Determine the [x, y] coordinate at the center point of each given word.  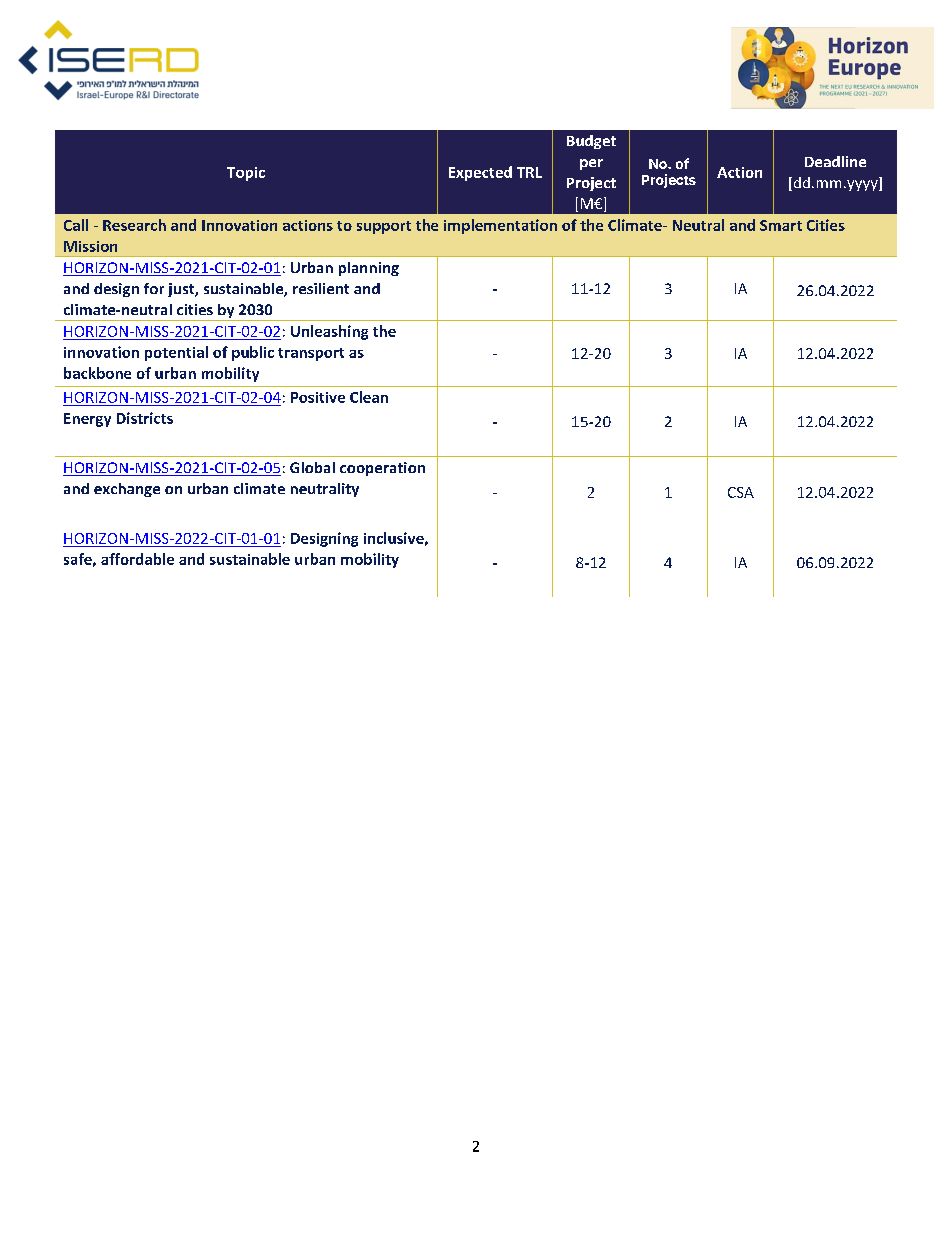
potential [176, 353]
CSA [741, 492]
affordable [137, 559]
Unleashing [329, 332]
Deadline [835, 161]
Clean [369, 397]
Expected [480, 173]
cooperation [382, 469]
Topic [246, 174]
